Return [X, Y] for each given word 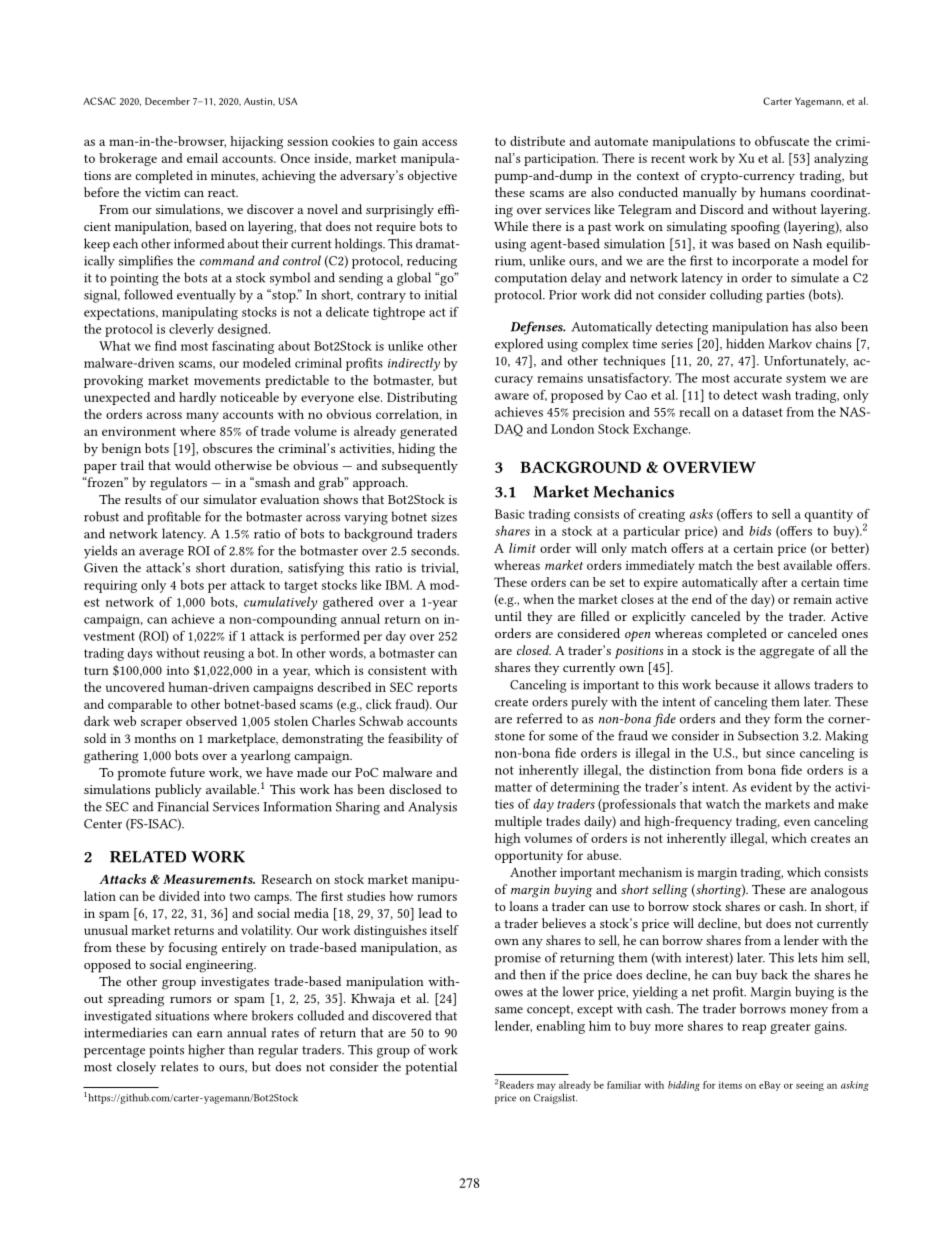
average [161, 554]
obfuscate [782, 141]
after [775, 582]
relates [179, 1066]
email [202, 158]
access [439, 142]
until [508, 616]
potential [431, 1068]
